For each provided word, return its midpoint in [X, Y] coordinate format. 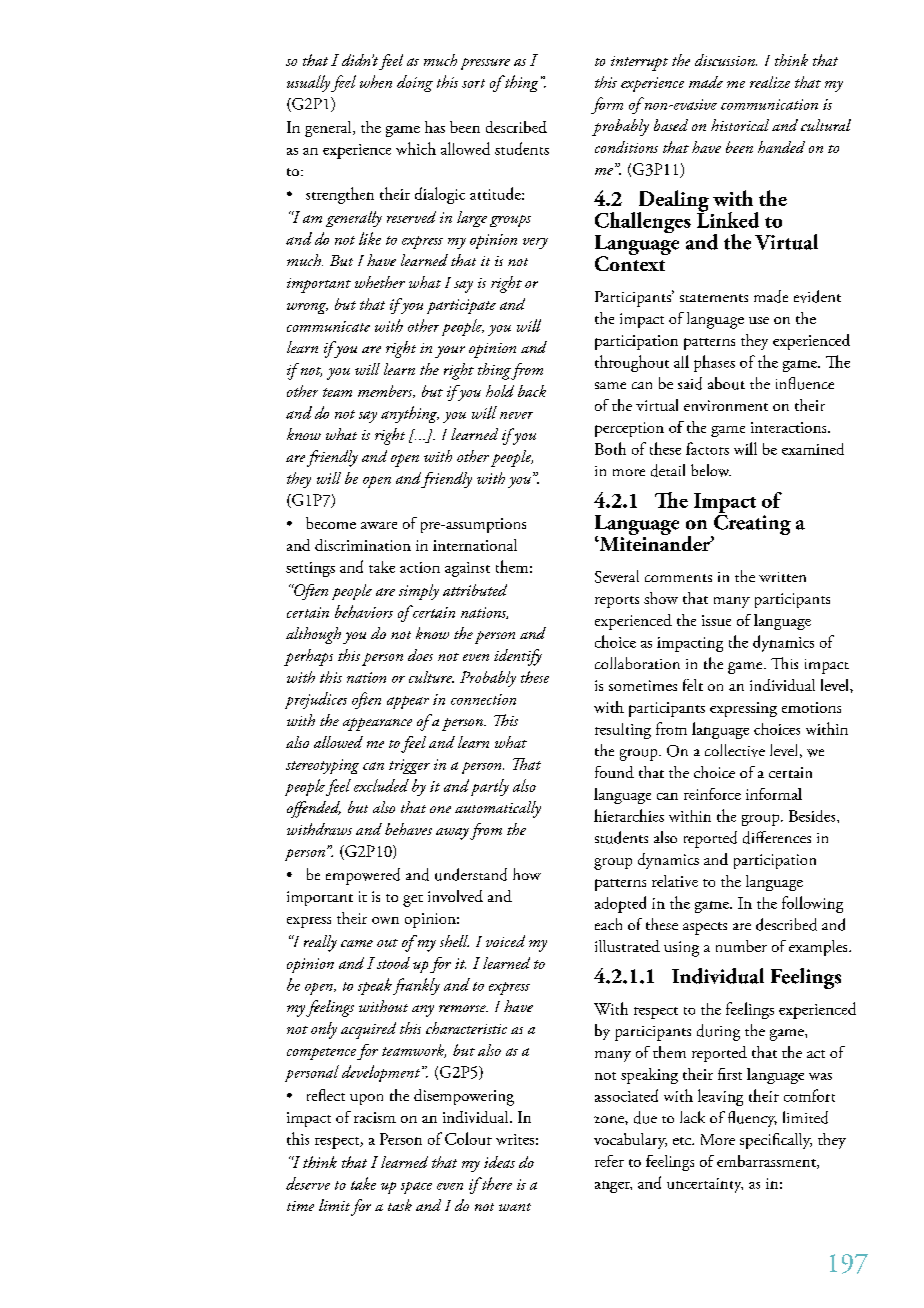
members [386, 391]
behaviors [364, 611]
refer [609, 1161]
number [741, 946]
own [385, 920]
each [608, 924]
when [376, 81]
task [400, 1205]
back [532, 391]
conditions [626, 147]
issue [716, 620]
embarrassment [767, 1162]
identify [518, 657]
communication [769, 104]
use [759, 320]
